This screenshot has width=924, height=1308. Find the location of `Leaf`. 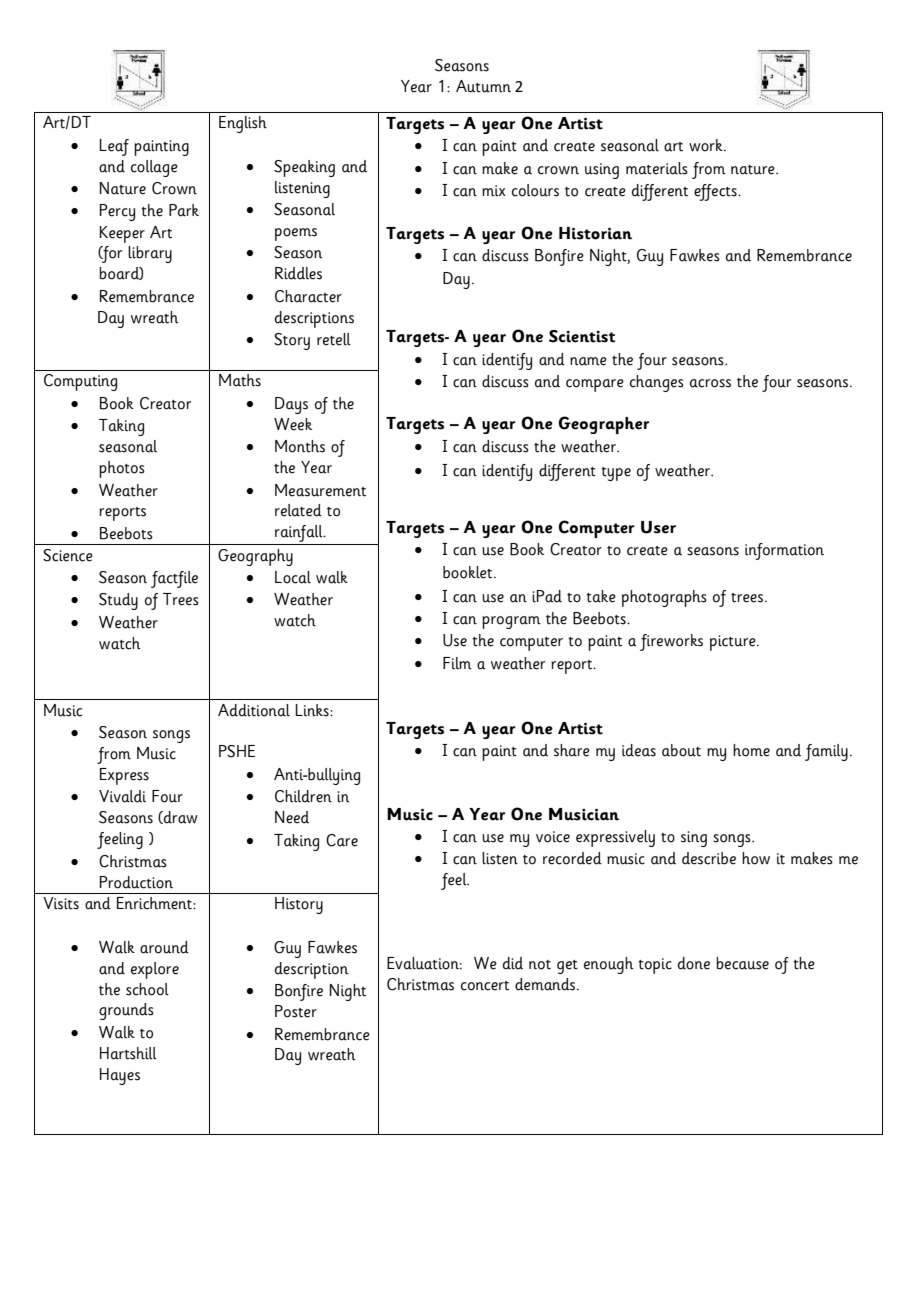

Leaf is located at coordinates (114, 147).
